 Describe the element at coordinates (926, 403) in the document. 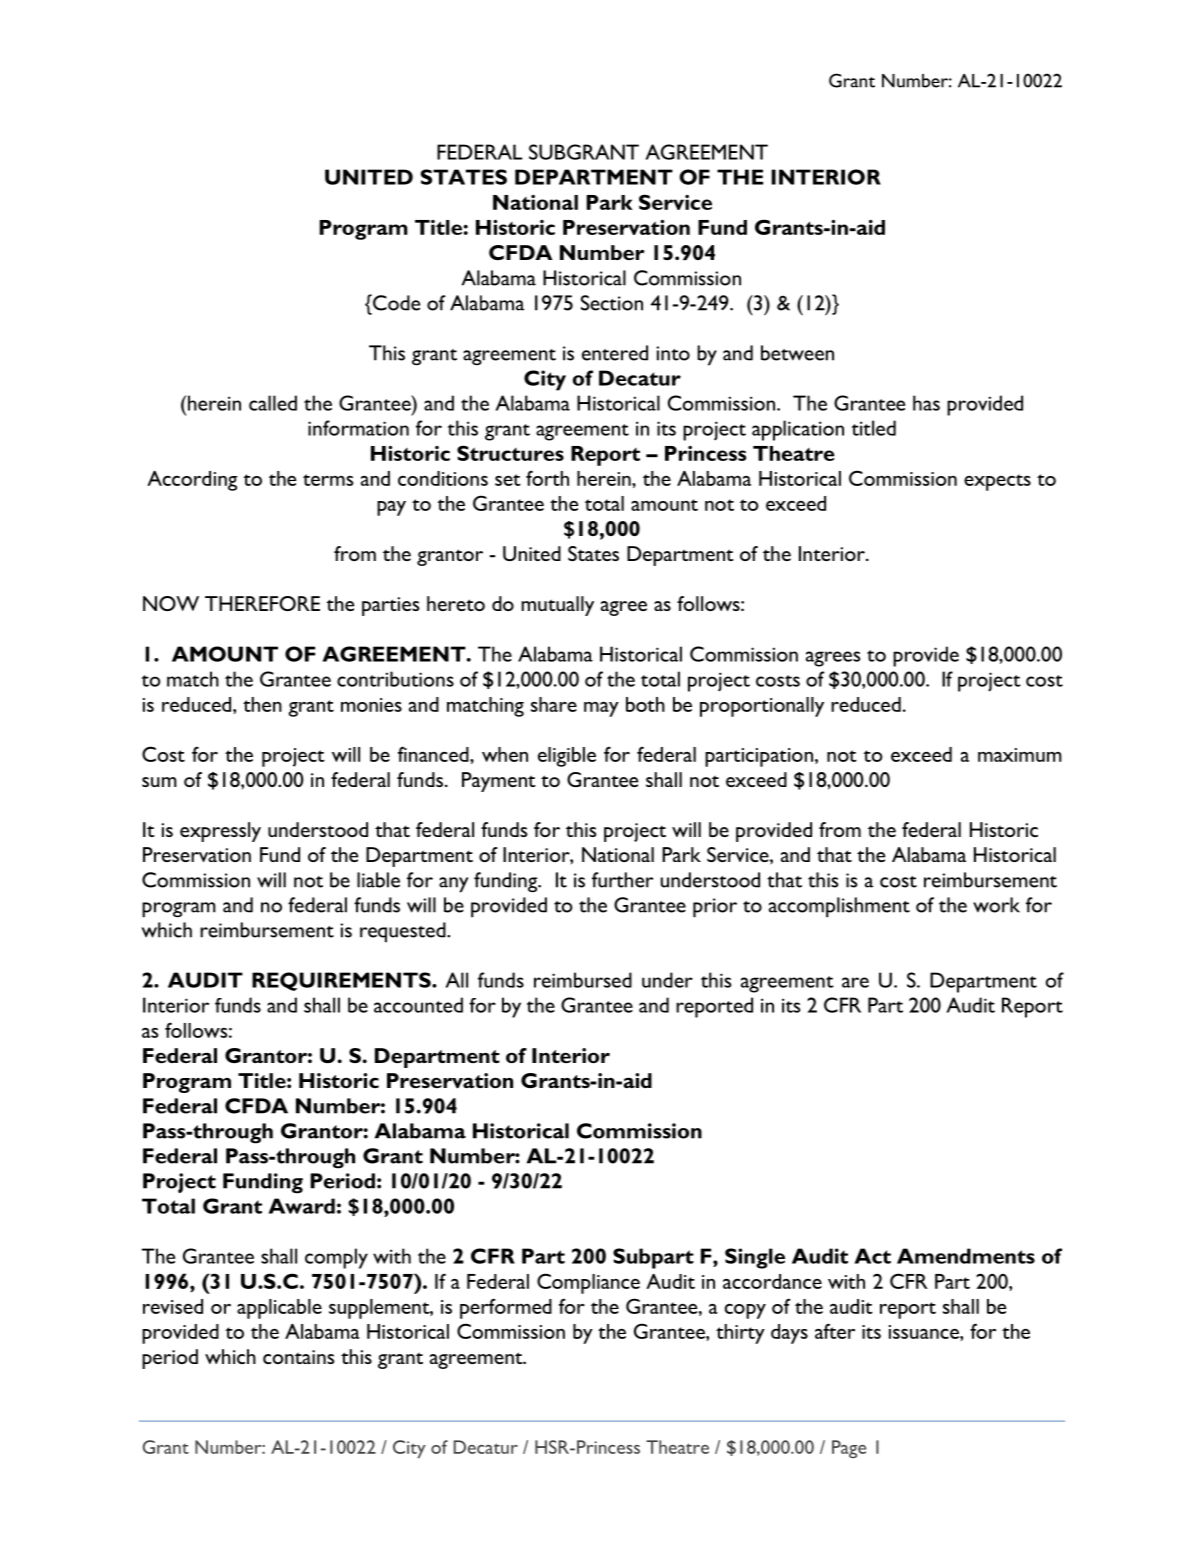

I see `has` at that location.
